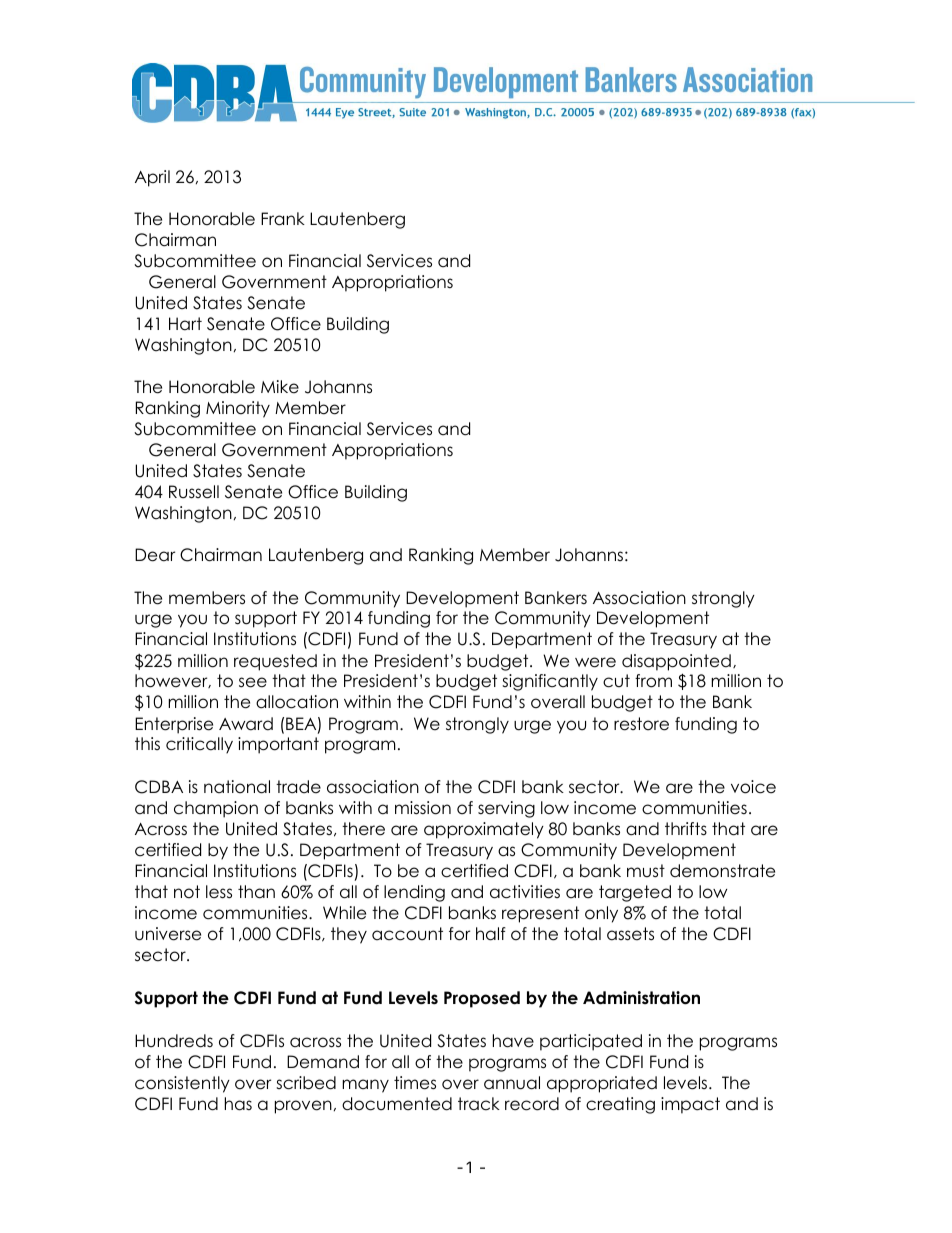 The height and width of the screenshot is (1233, 952). Describe the element at coordinates (280, 387) in the screenshot. I see `Mike` at that location.
